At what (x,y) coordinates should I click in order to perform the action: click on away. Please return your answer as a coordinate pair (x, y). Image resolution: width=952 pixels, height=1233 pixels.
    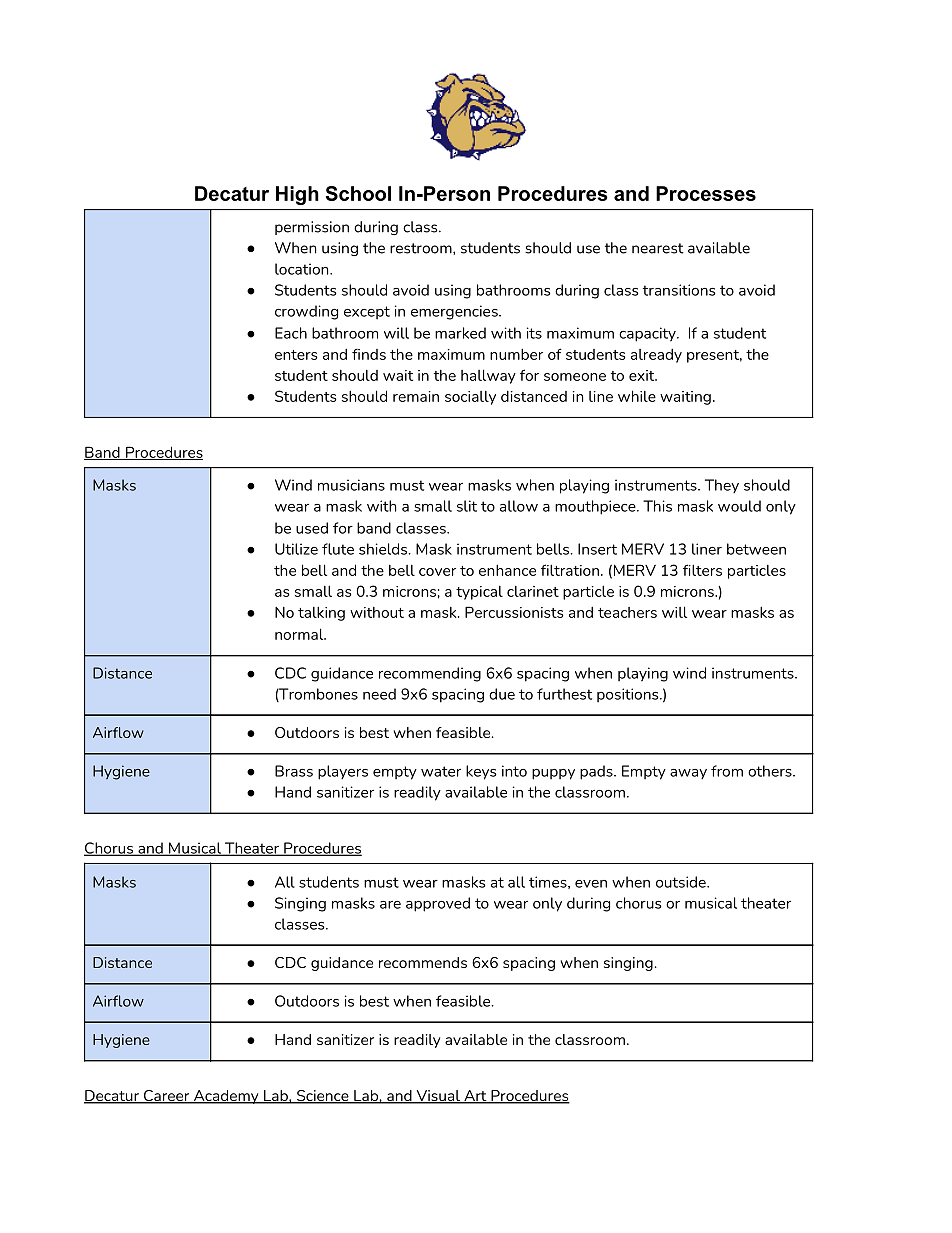
    Looking at the image, I should click on (688, 774).
